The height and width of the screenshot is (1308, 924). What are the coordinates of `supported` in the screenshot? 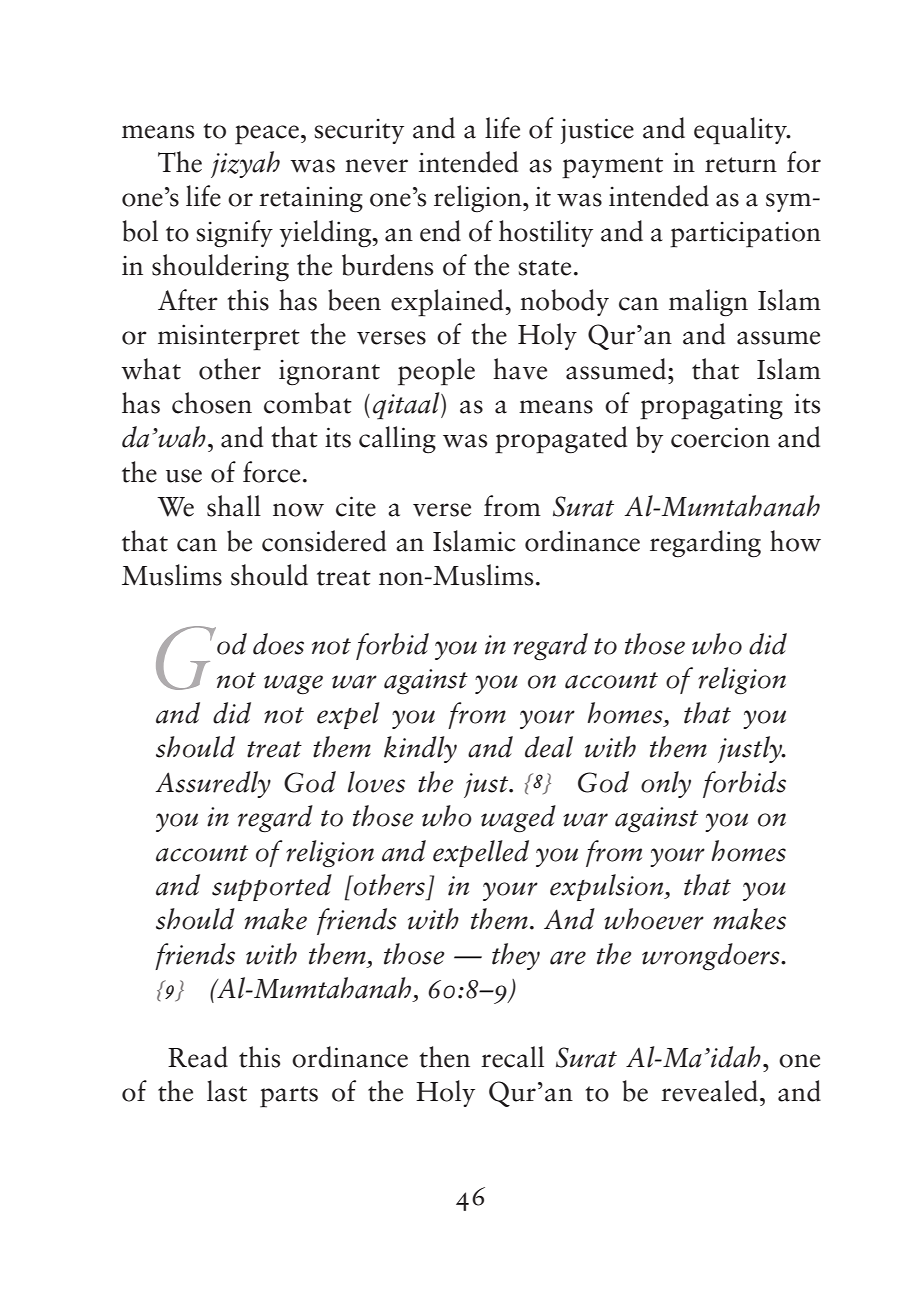 It's located at (272, 887).
